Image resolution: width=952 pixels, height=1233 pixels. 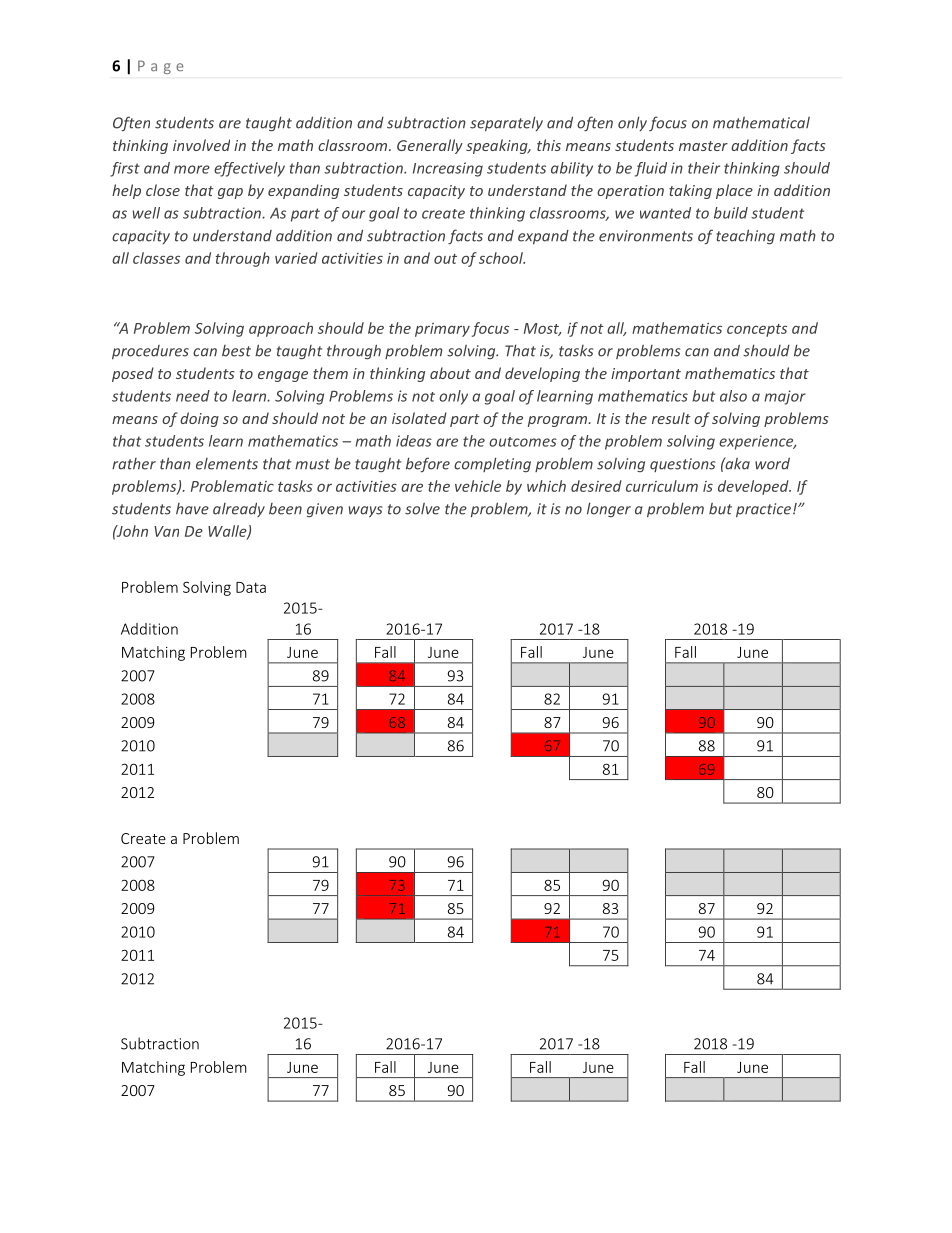 I want to click on result, so click(x=671, y=418).
